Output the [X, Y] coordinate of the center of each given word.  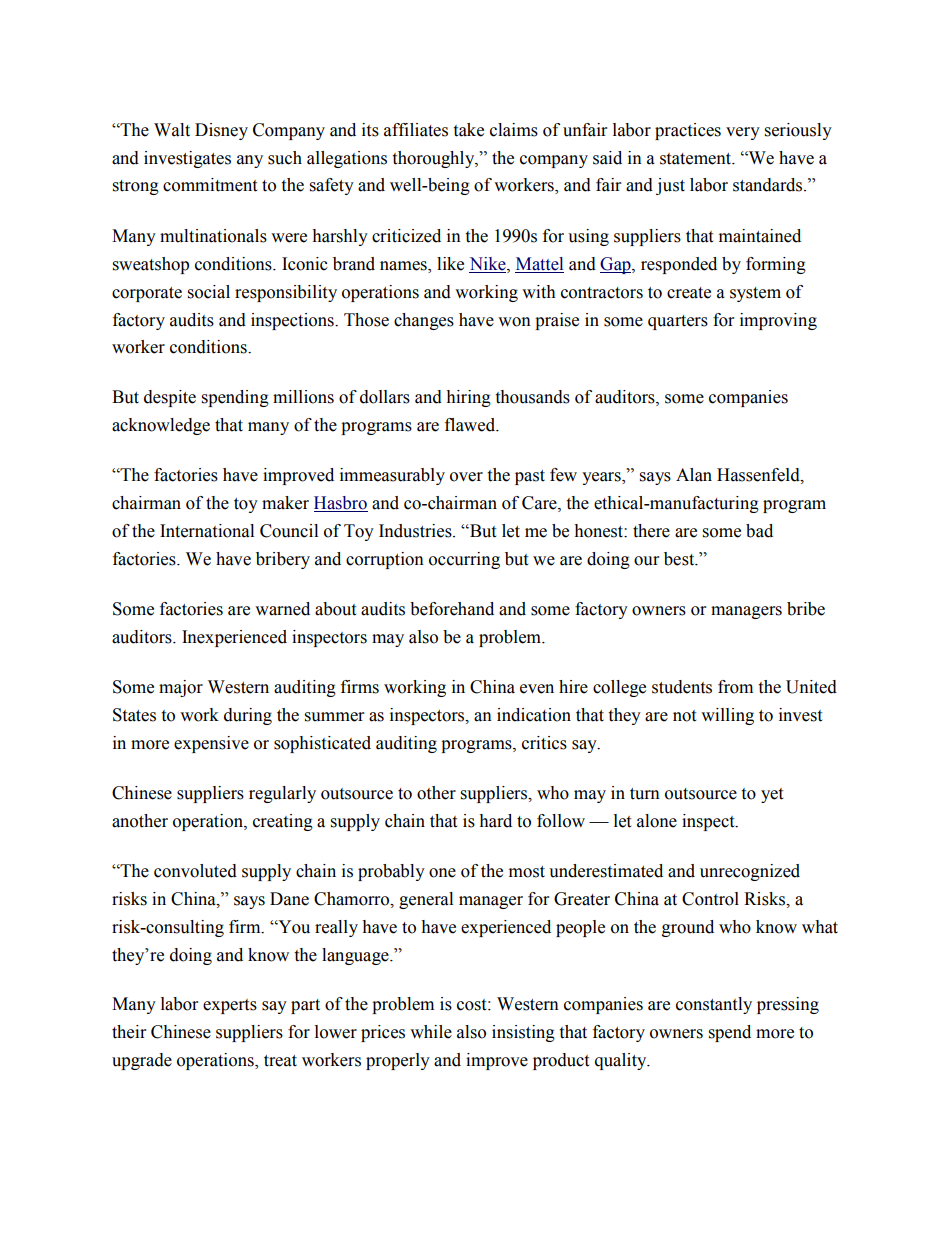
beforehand [452, 609]
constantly [714, 1005]
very [743, 133]
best [680, 559]
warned [282, 609]
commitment [210, 185]
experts [230, 1006]
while [431, 1032]
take [468, 130]
